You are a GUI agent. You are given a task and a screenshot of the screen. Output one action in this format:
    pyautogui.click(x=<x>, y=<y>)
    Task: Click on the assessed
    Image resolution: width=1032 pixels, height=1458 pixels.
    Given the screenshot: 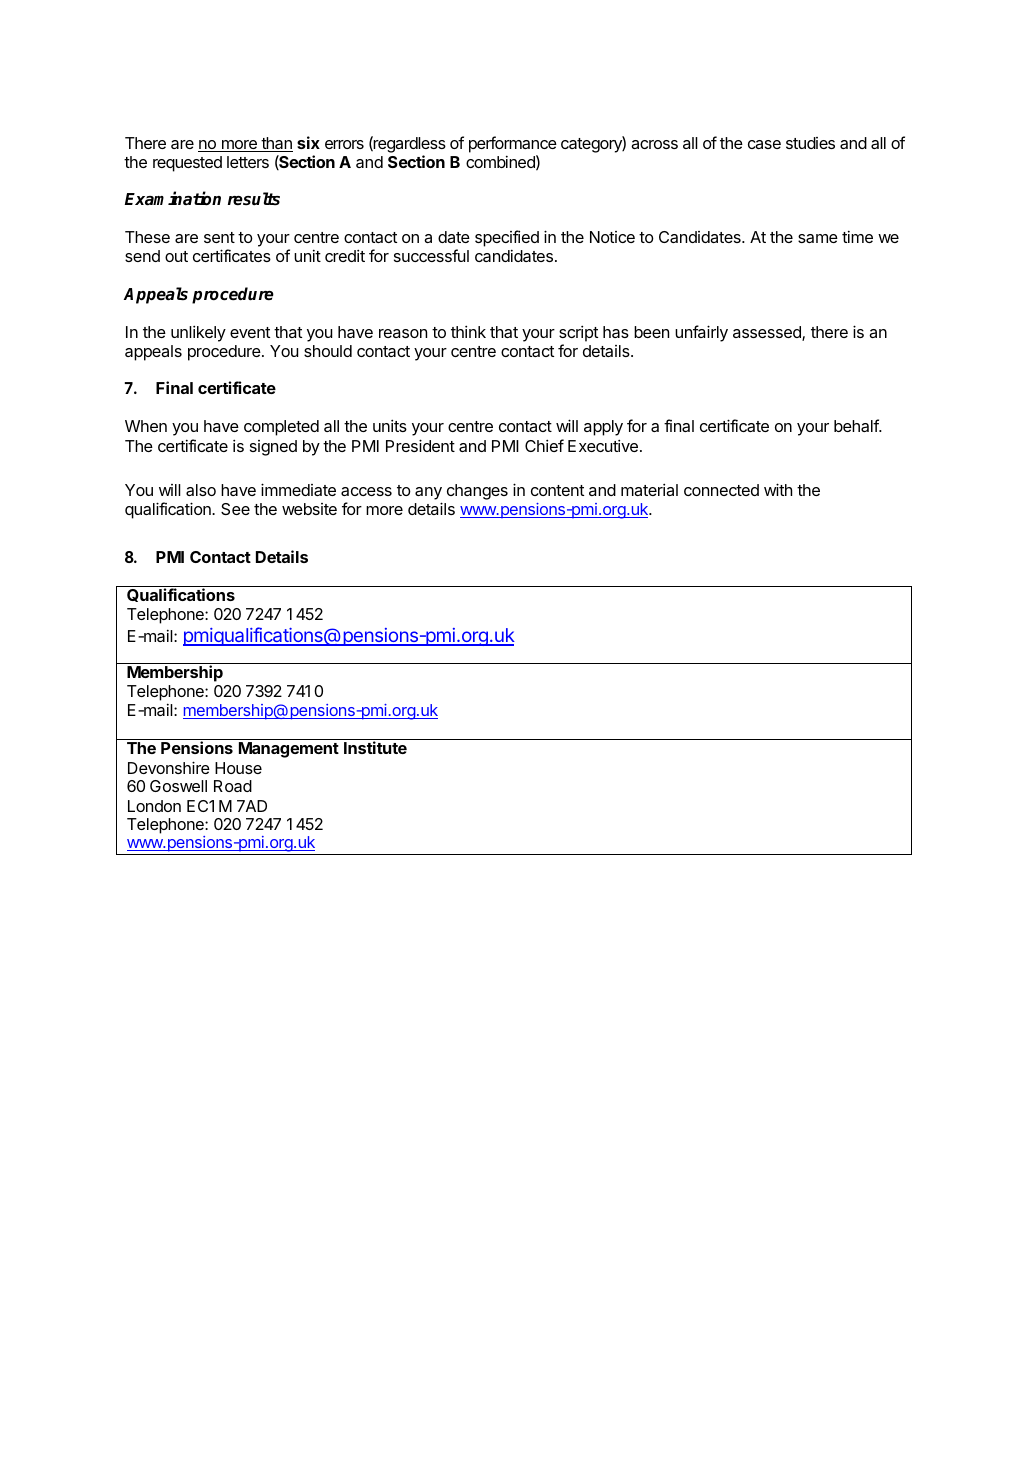 What is the action you would take?
    pyautogui.click(x=768, y=333)
